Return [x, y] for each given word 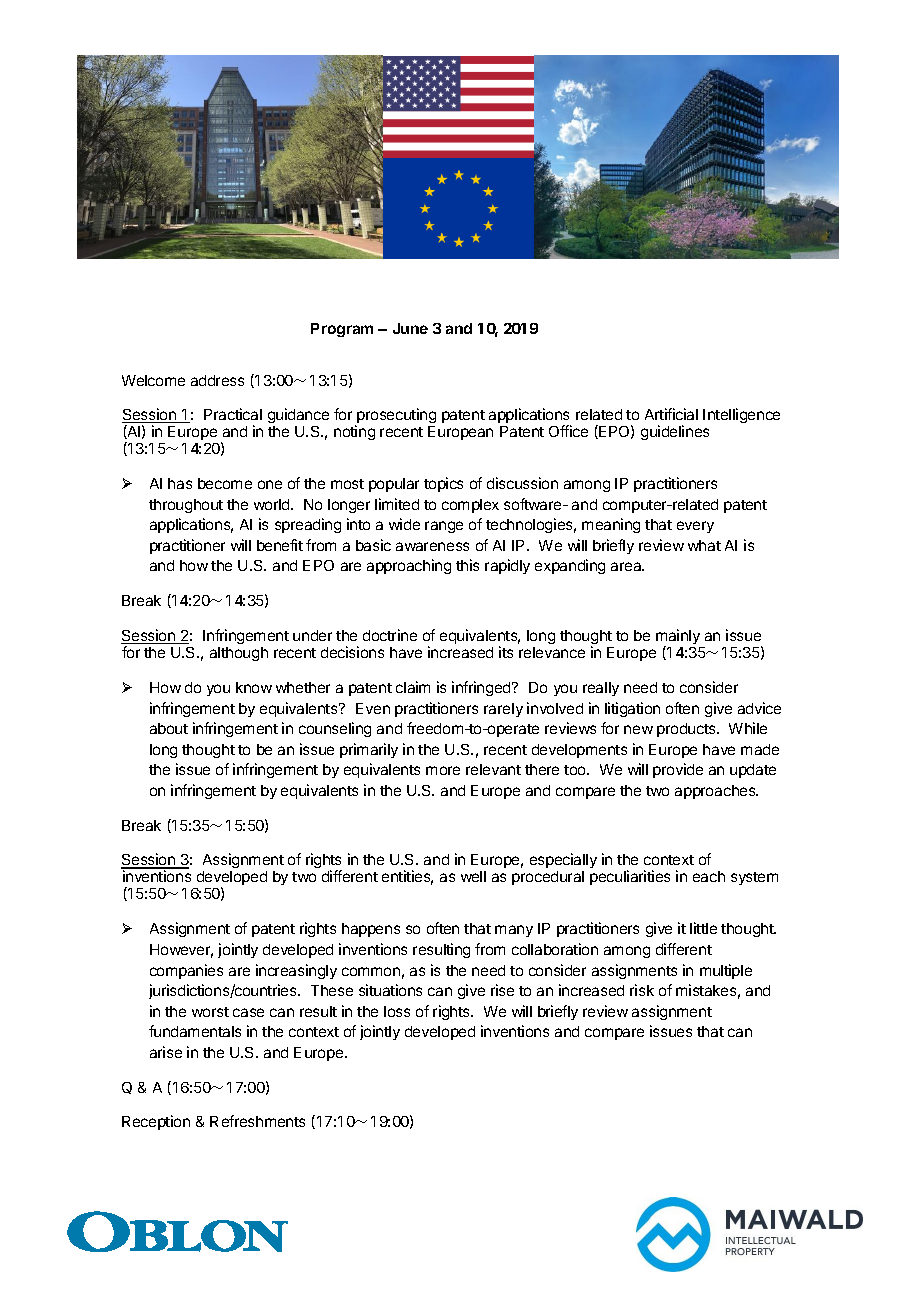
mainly [678, 638]
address [217, 380]
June [410, 328]
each [709, 876]
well [473, 876]
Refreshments [257, 1121]
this [467, 565]
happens [371, 930]
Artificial [671, 414]
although [239, 654]
